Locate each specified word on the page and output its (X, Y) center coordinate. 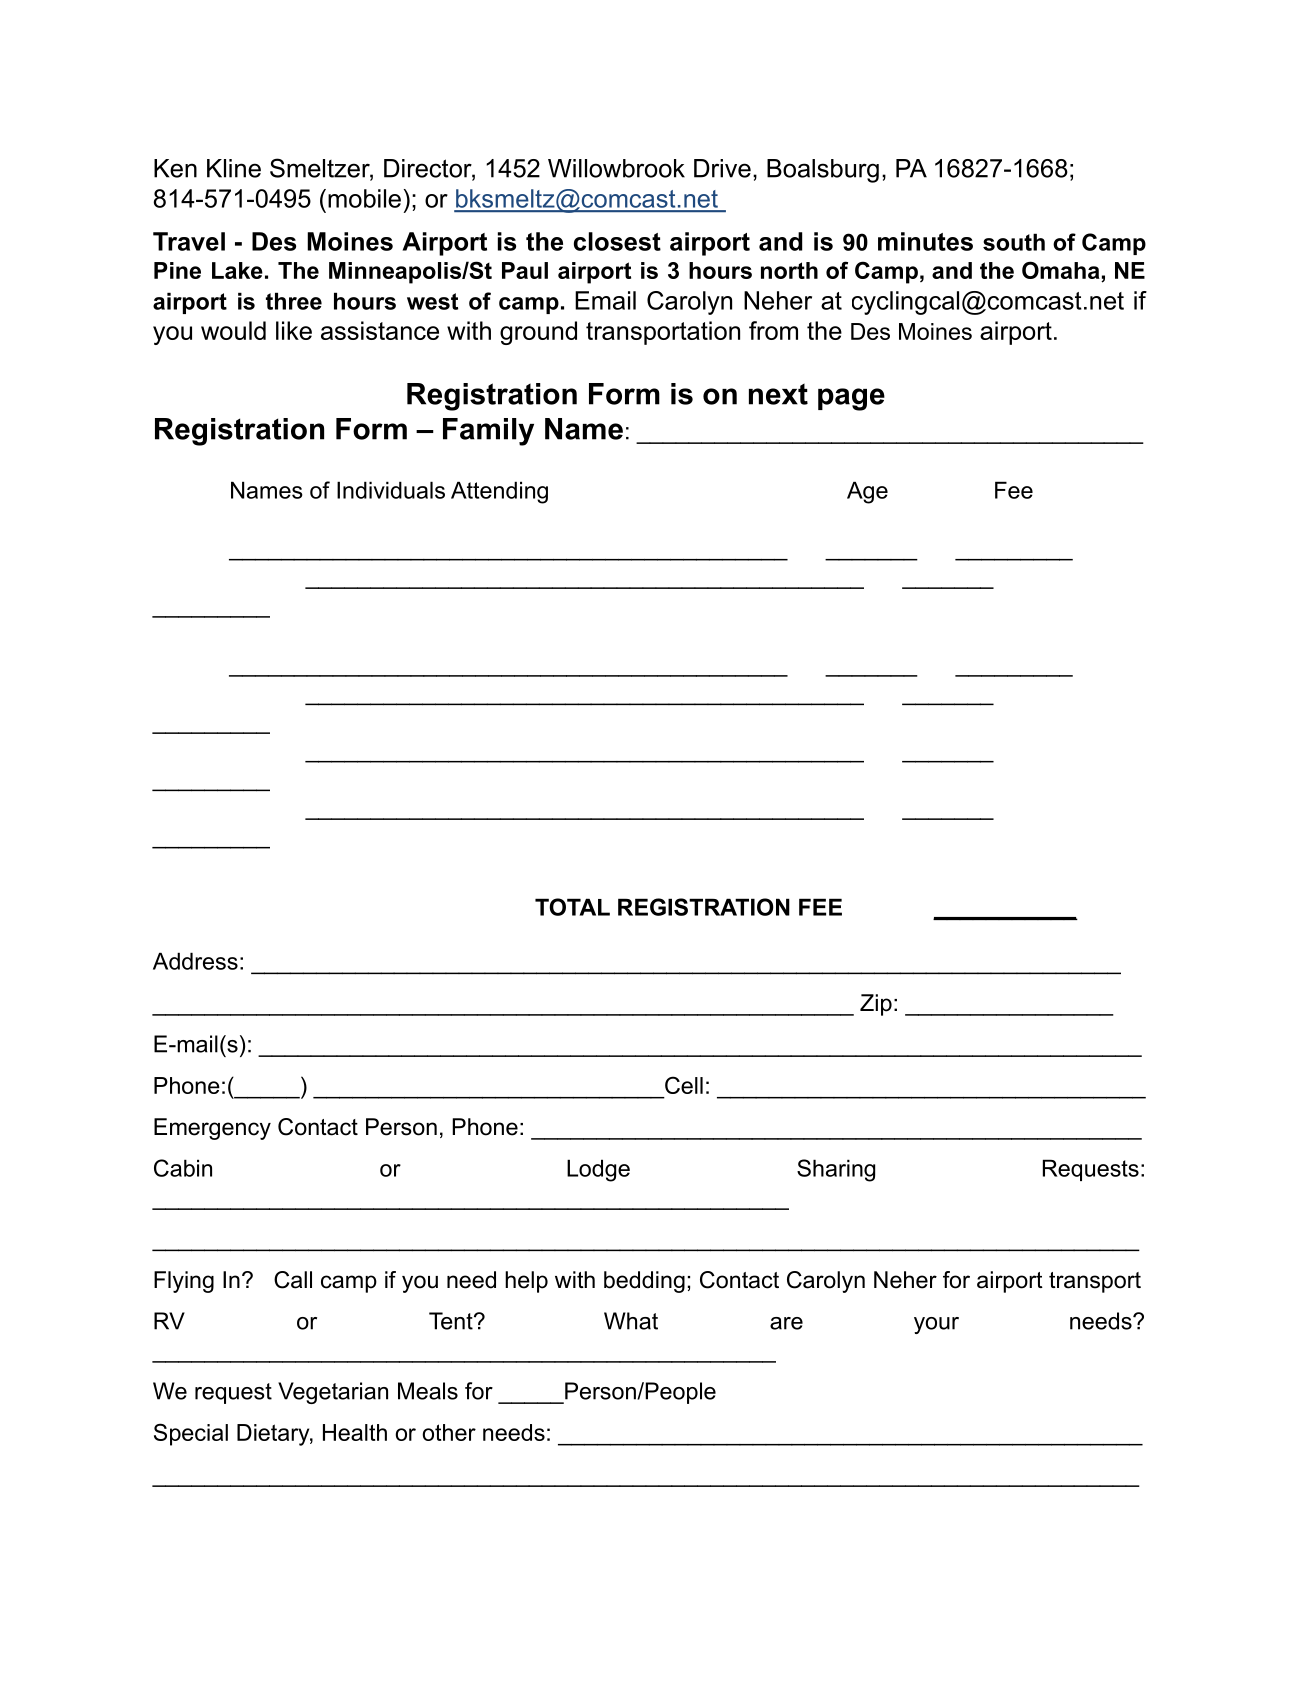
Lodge (598, 1170)
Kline (234, 168)
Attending (499, 492)
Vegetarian (333, 1393)
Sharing (836, 1170)
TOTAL (572, 907)
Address (195, 961)
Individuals (391, 490)
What (631, 1321)
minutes (925, 241)
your (936, 1325)
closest (617, 241)
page (851, 399)
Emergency (212, 1129)
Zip (876, 1005)
